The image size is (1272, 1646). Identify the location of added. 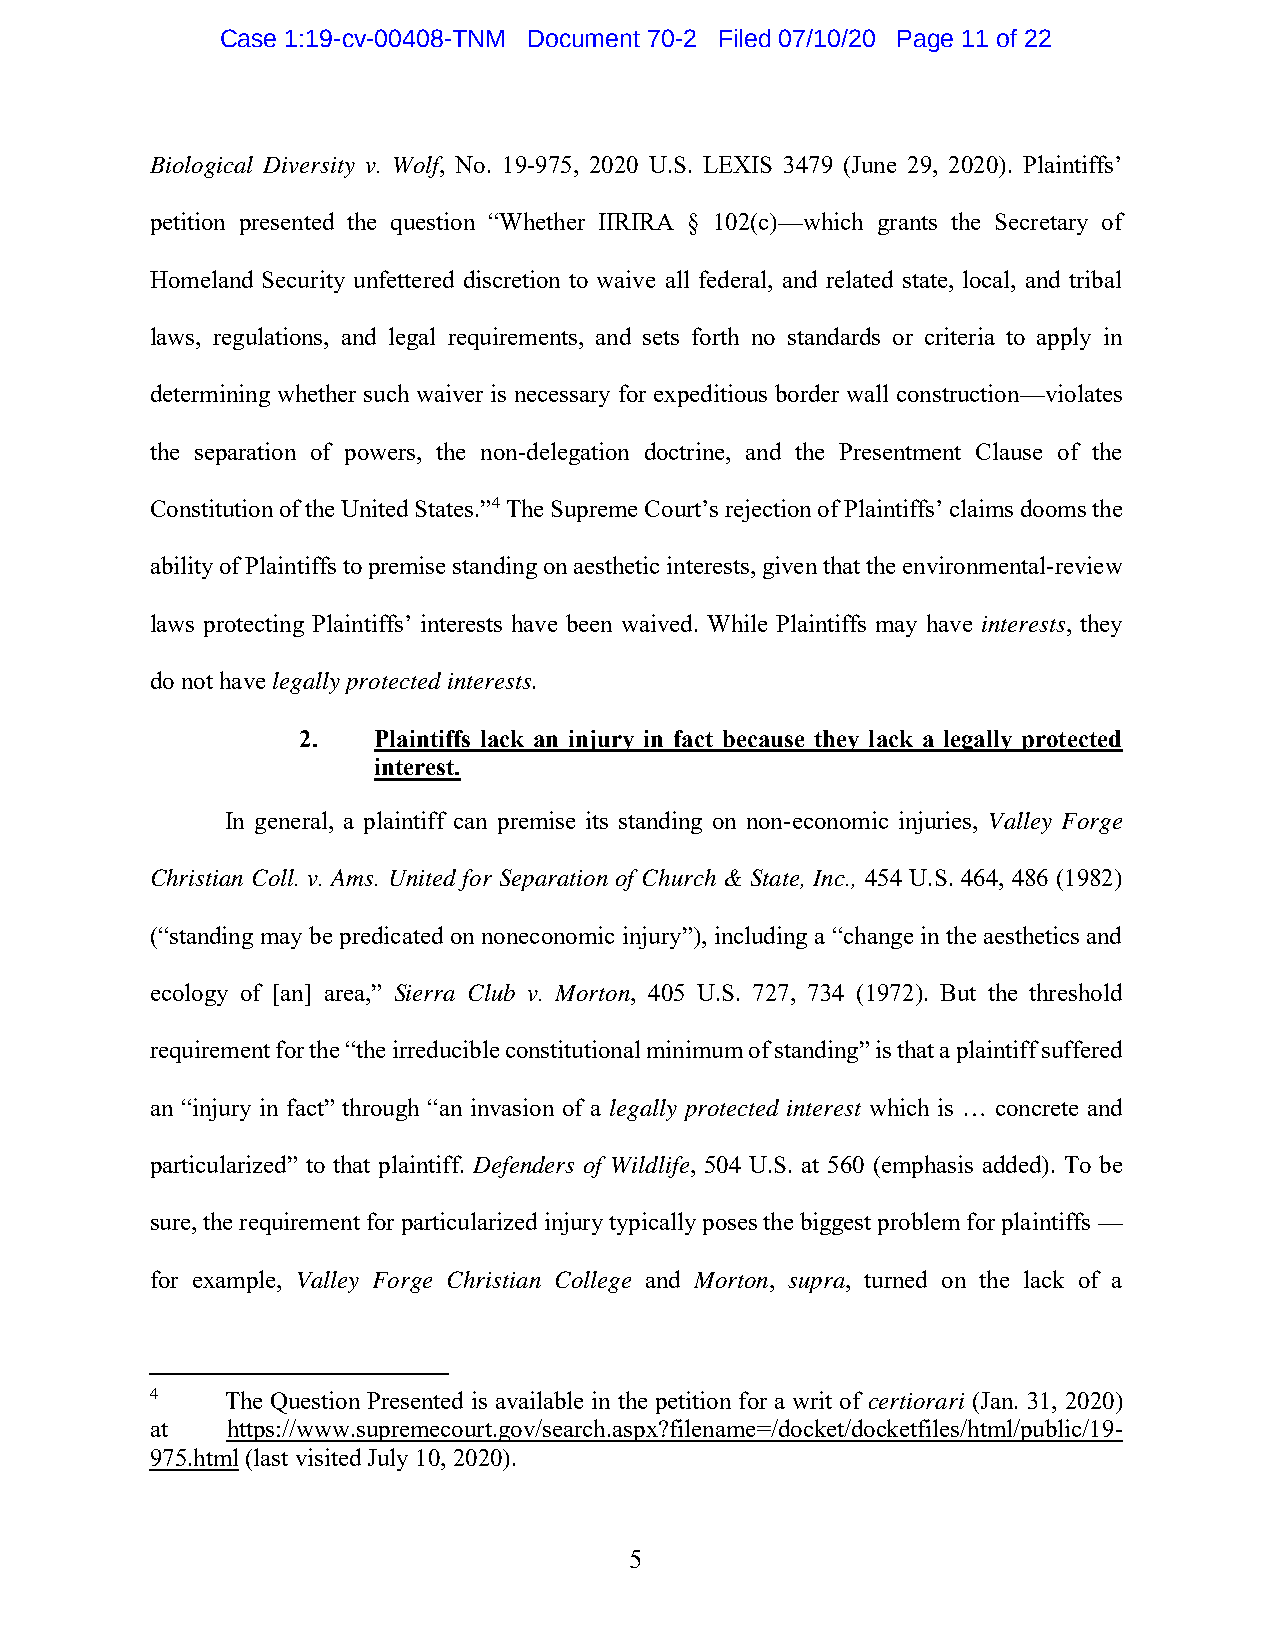
(1013, 1164).
